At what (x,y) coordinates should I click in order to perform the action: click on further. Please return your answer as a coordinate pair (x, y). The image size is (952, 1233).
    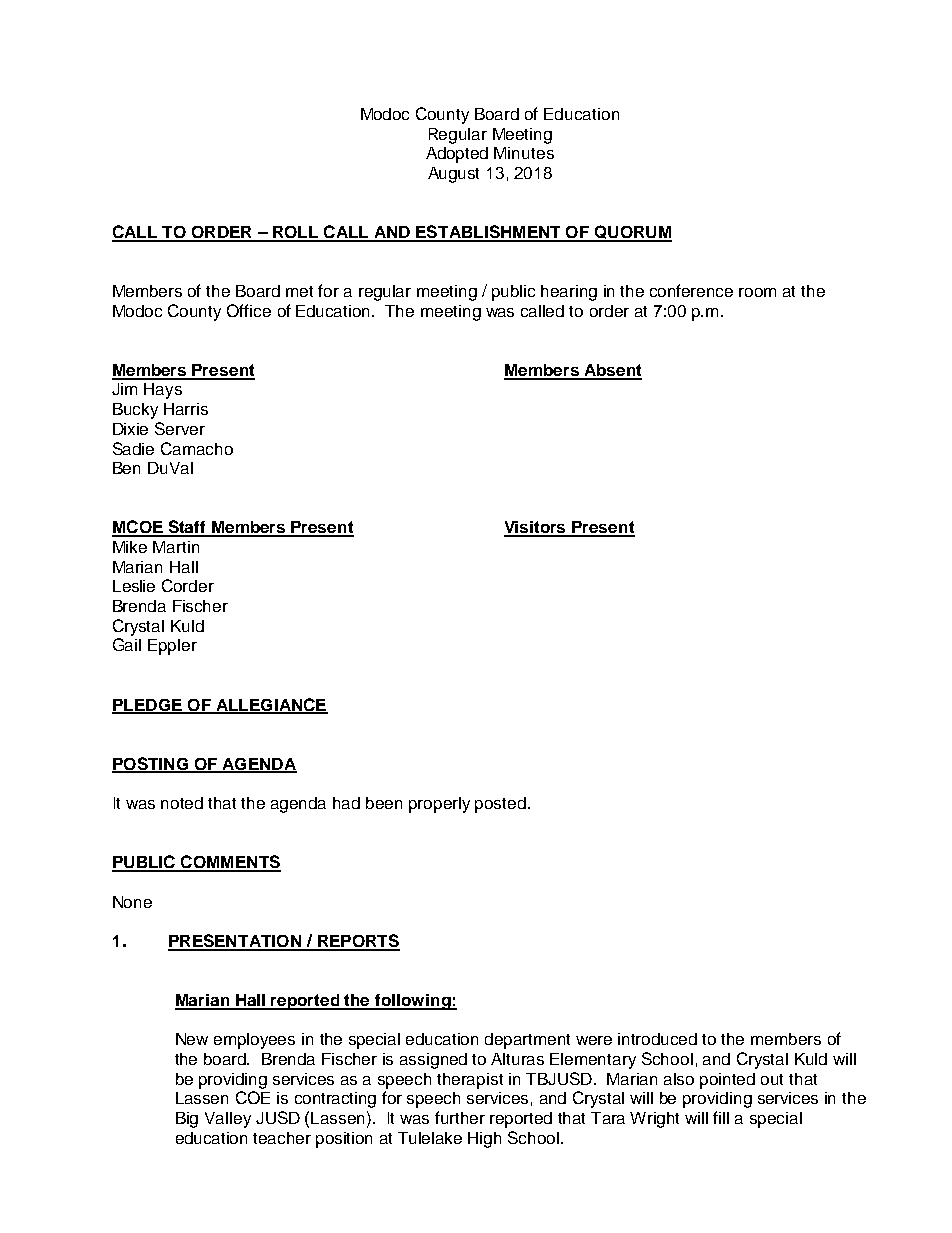
    Looking at the image, I should click on (460, 1117).
